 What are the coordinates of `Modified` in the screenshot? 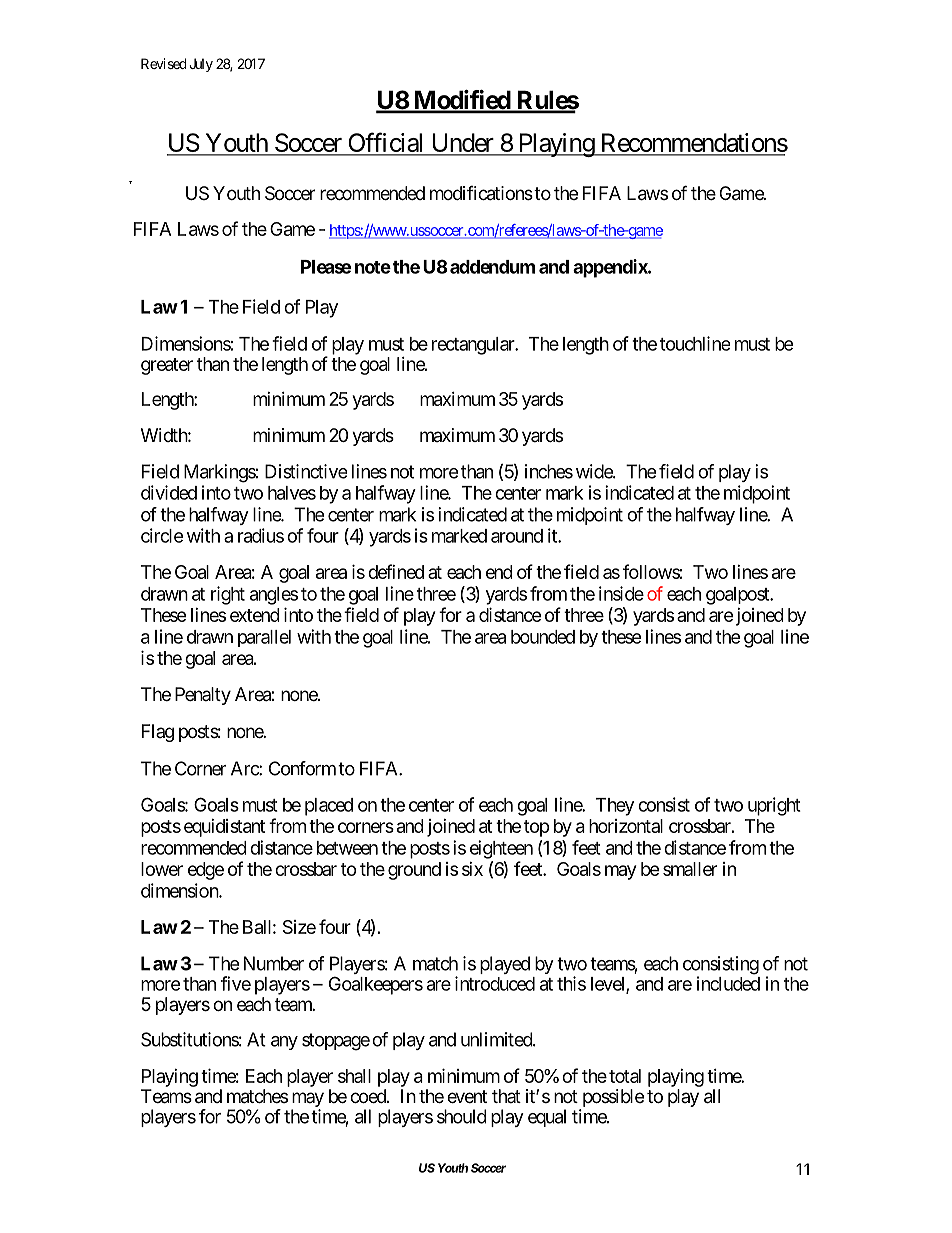 It's located at (461, 101).
